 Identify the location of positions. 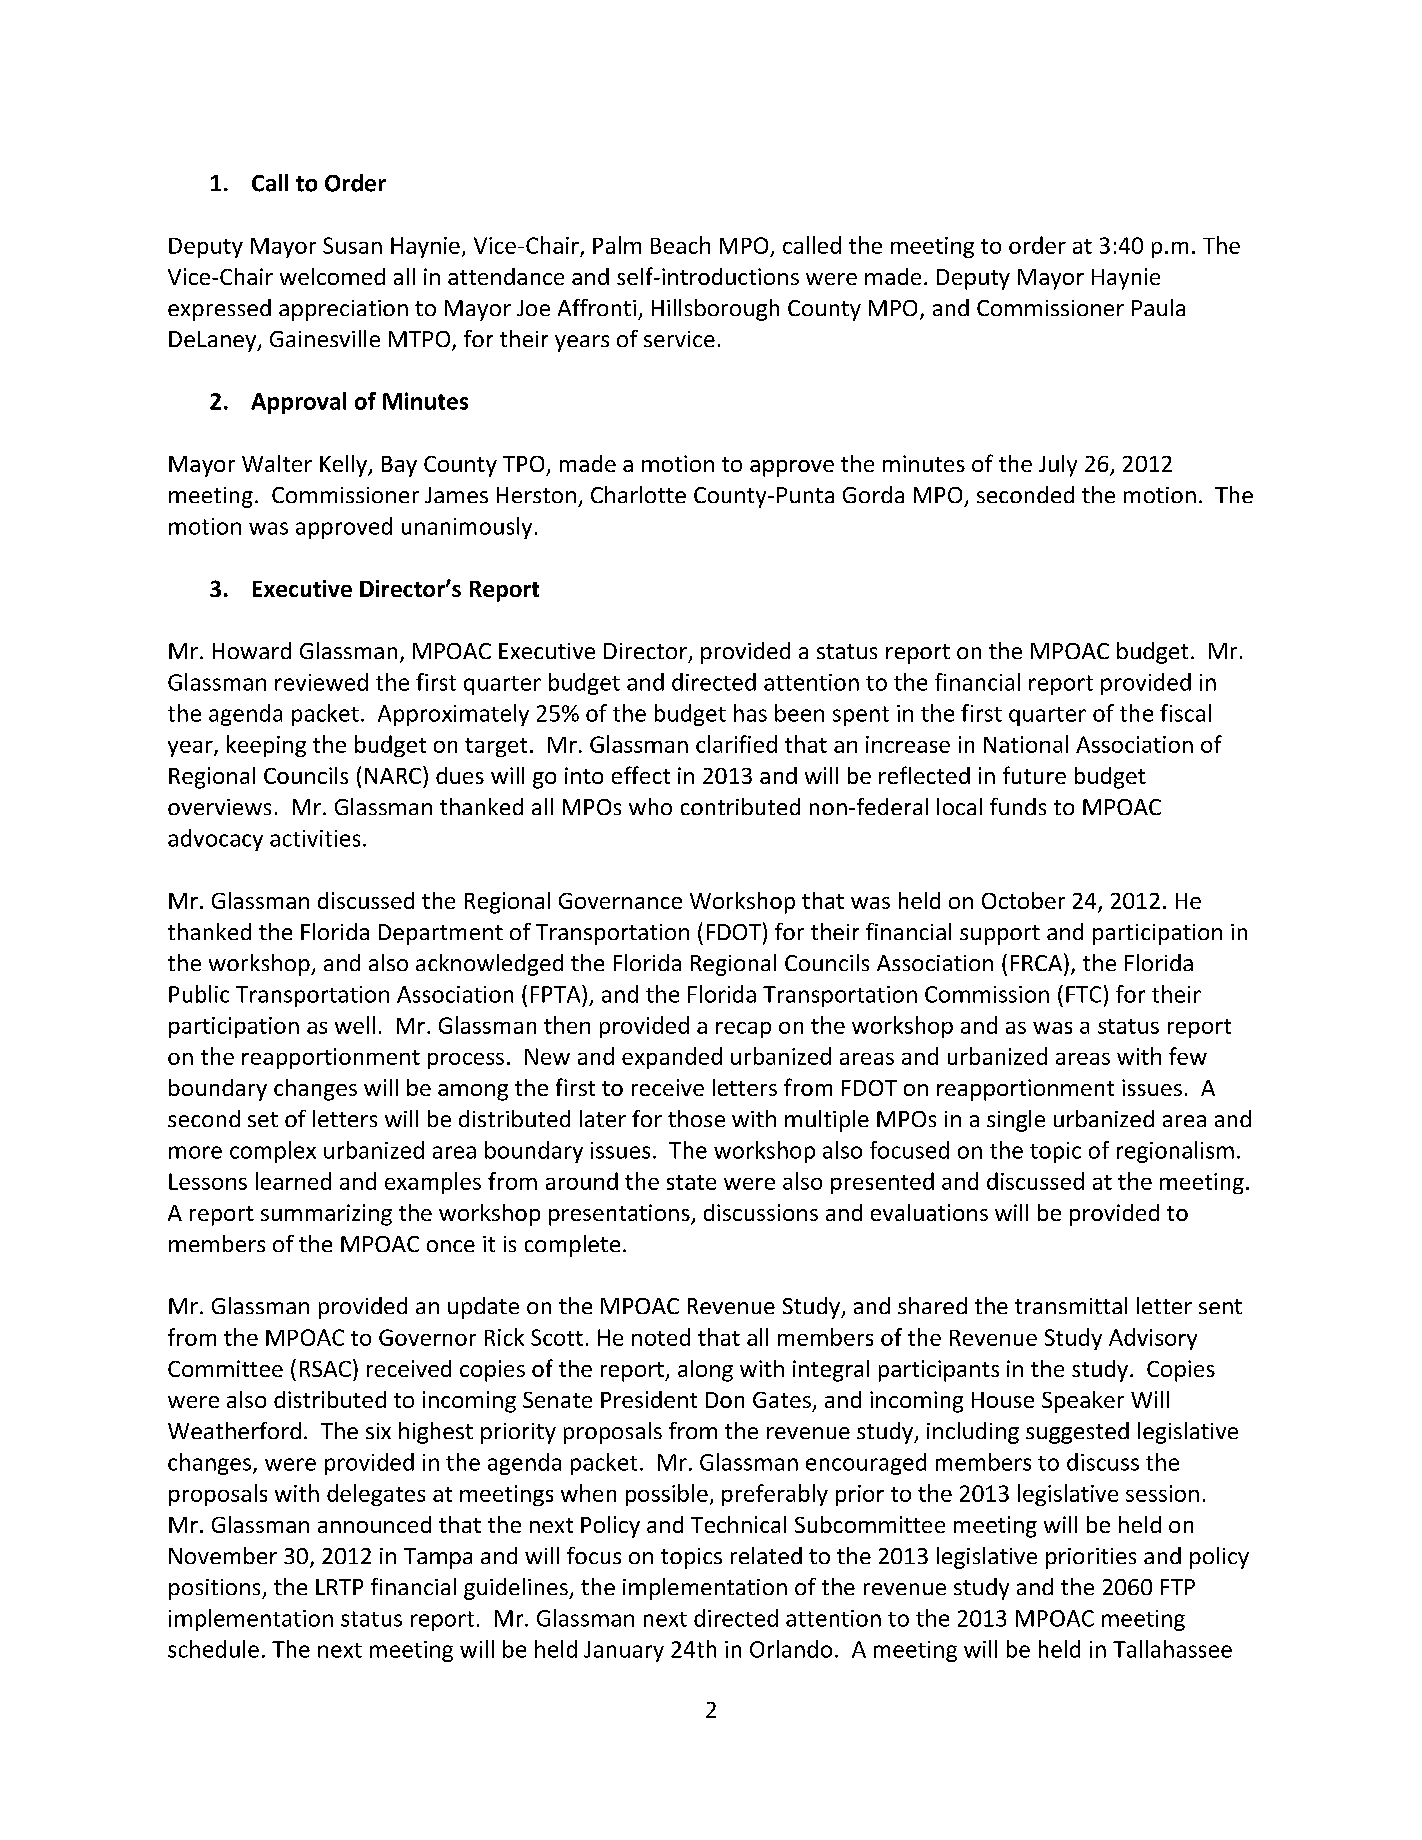
(216, 1589).
